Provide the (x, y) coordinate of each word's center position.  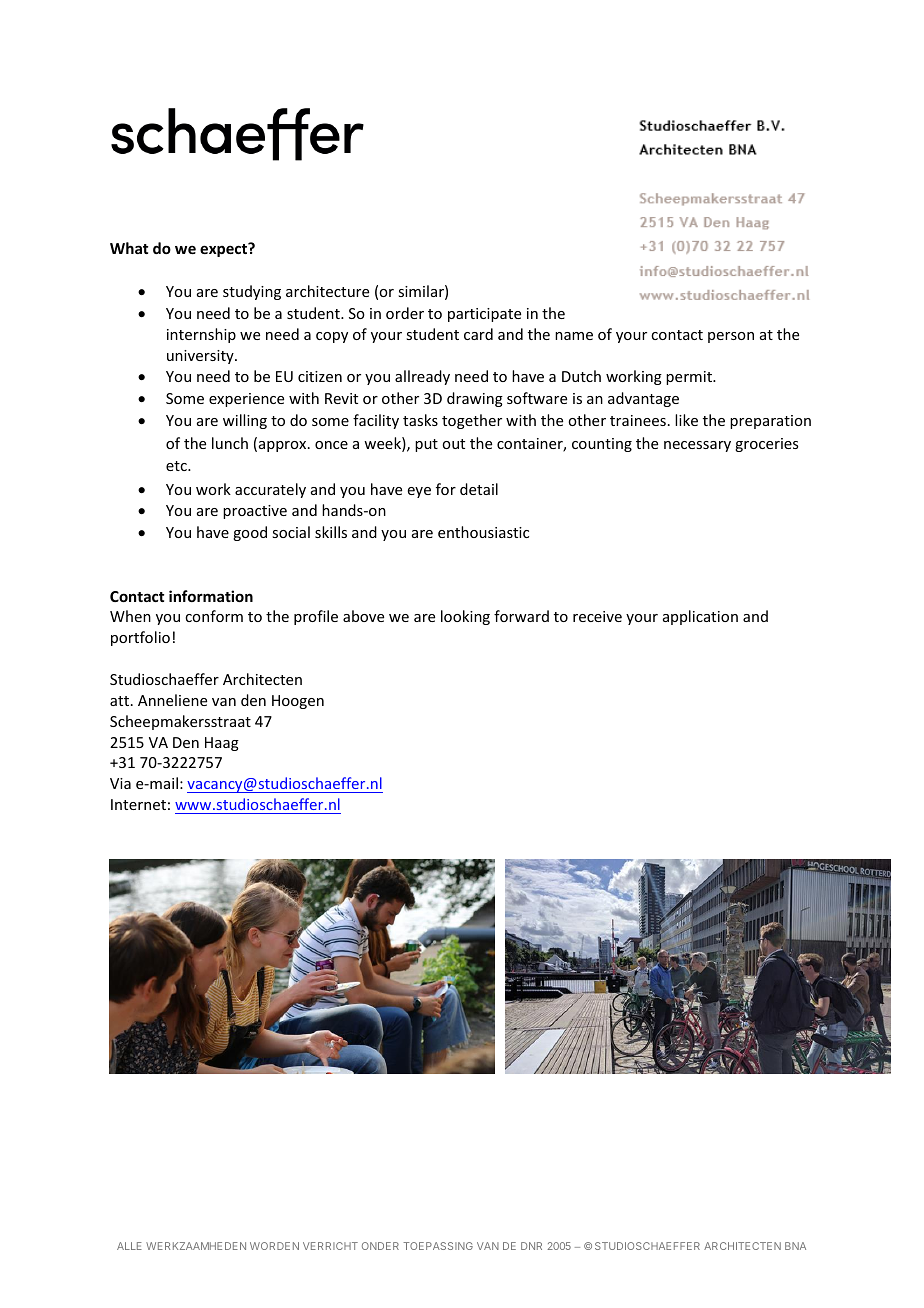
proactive (255, 512)
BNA (795, 1246)
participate (484, 315)
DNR (531, 1246)
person (731, 337)
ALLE (129, 1246)
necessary (697, 446)
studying (252, 292)
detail (479, 489)
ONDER (380, 1246)
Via (120, 783)
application (700, 617)
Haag (222, 744)
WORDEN (274, 1246)
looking (465, 617)
